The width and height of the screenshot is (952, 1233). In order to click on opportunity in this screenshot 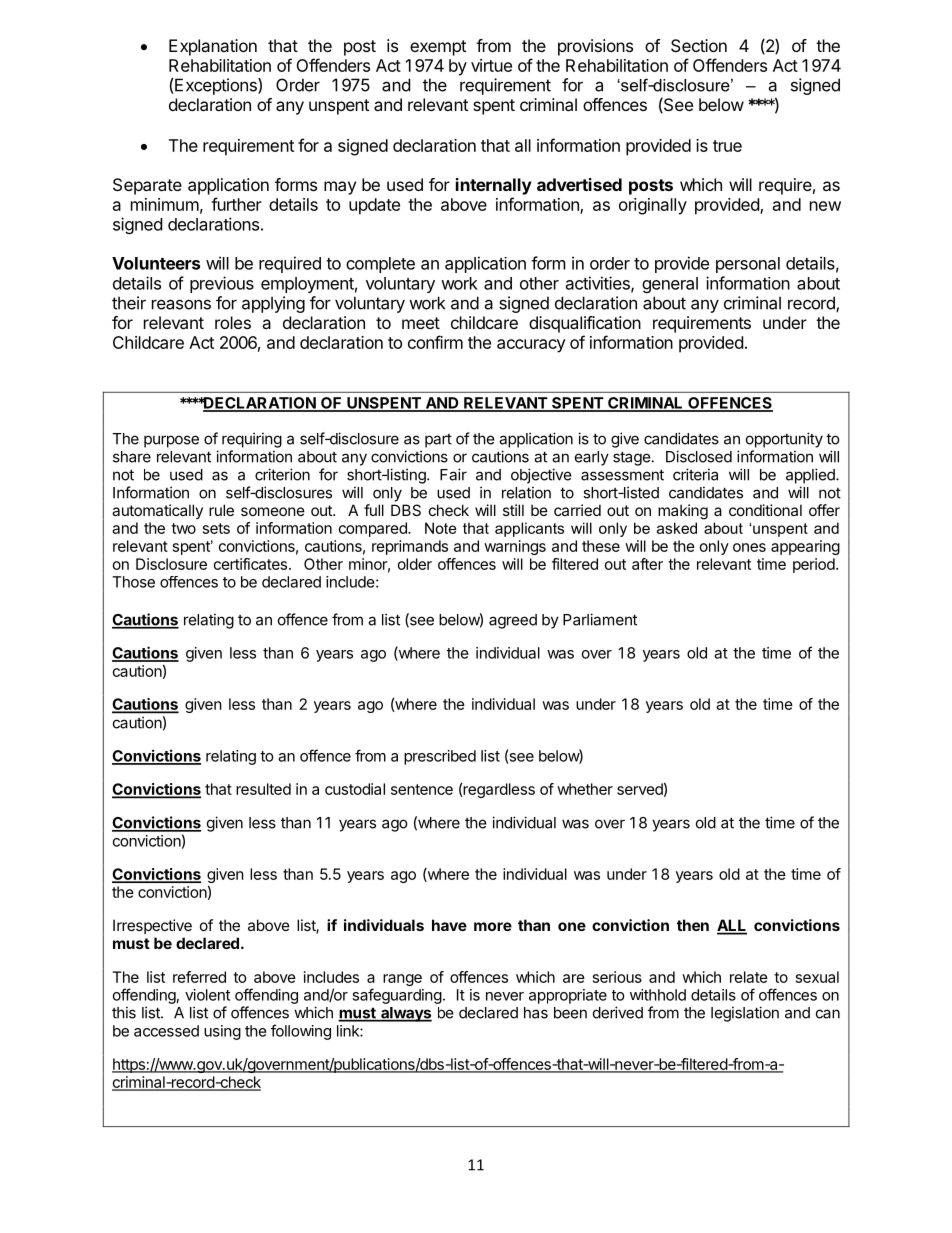, I will do `click(784, 440)`.
